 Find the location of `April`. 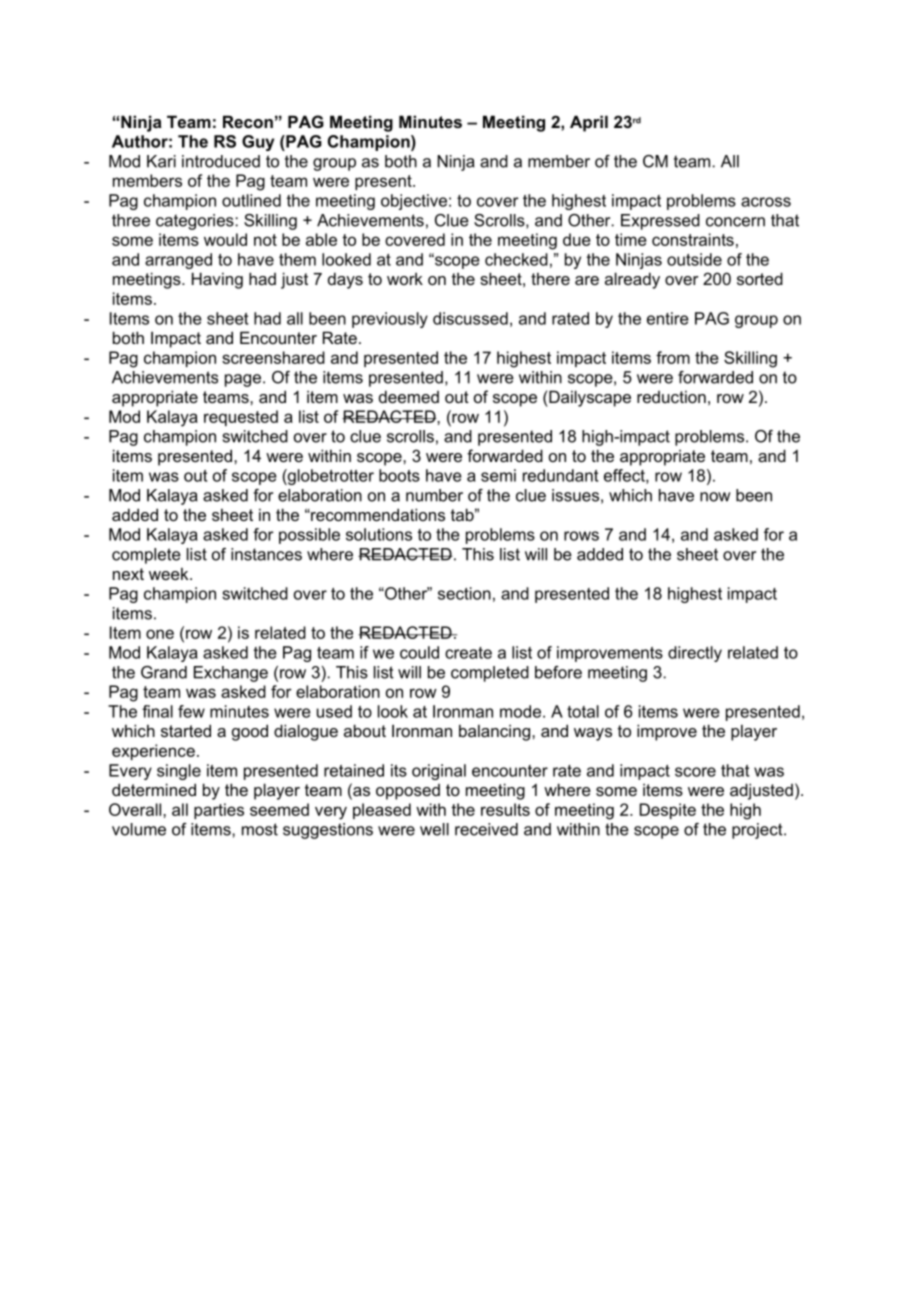

April is located at coordinates (589, 123).
